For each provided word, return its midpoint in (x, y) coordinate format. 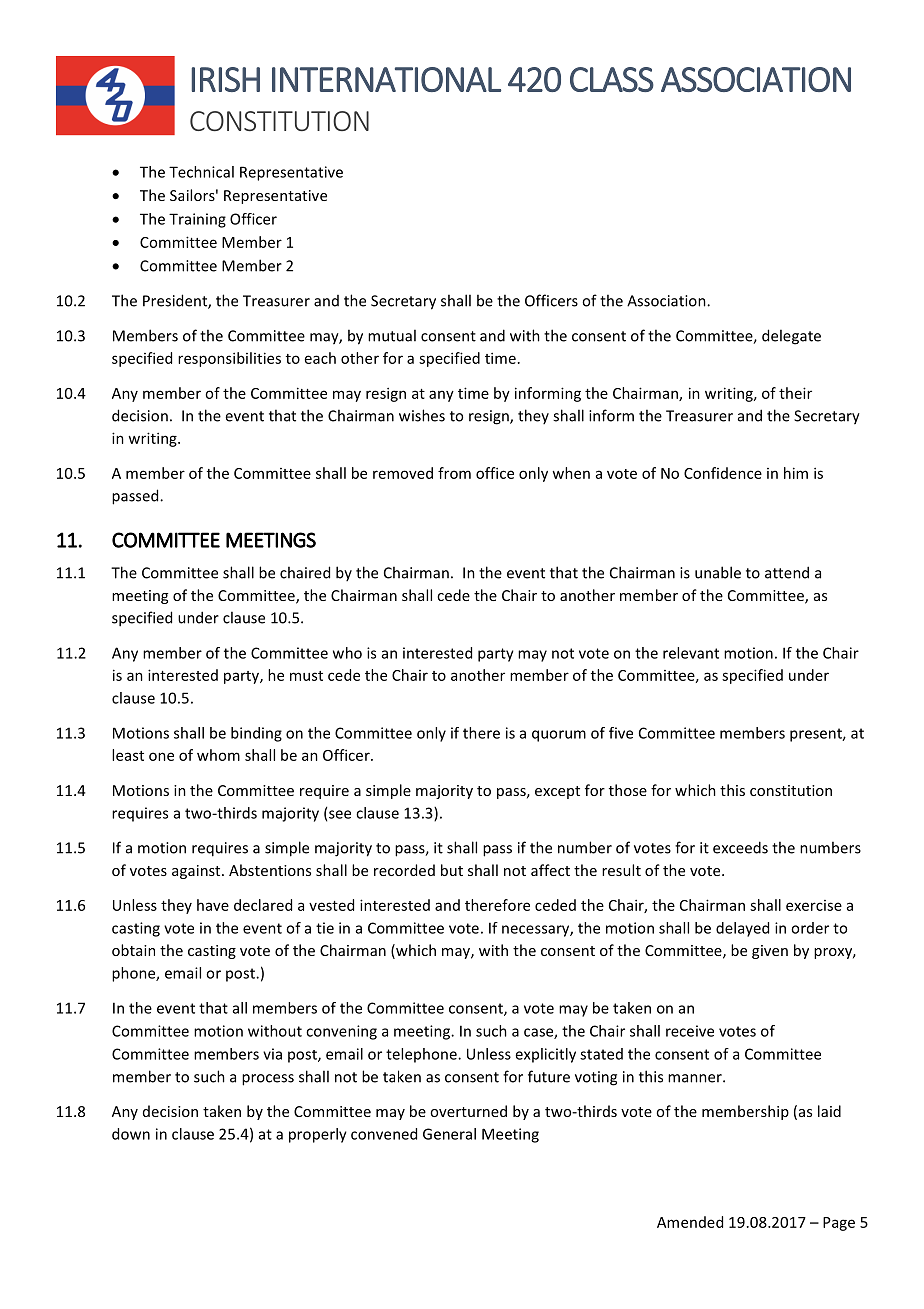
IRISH (226, 79)
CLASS (612, 79)
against (197, 872)
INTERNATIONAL (386, 79)
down (131, 1134)
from (454, 473)
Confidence (723, 473)
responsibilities (229, 359)
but (452, 870)
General (449, 1134)
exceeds (740, 847)
